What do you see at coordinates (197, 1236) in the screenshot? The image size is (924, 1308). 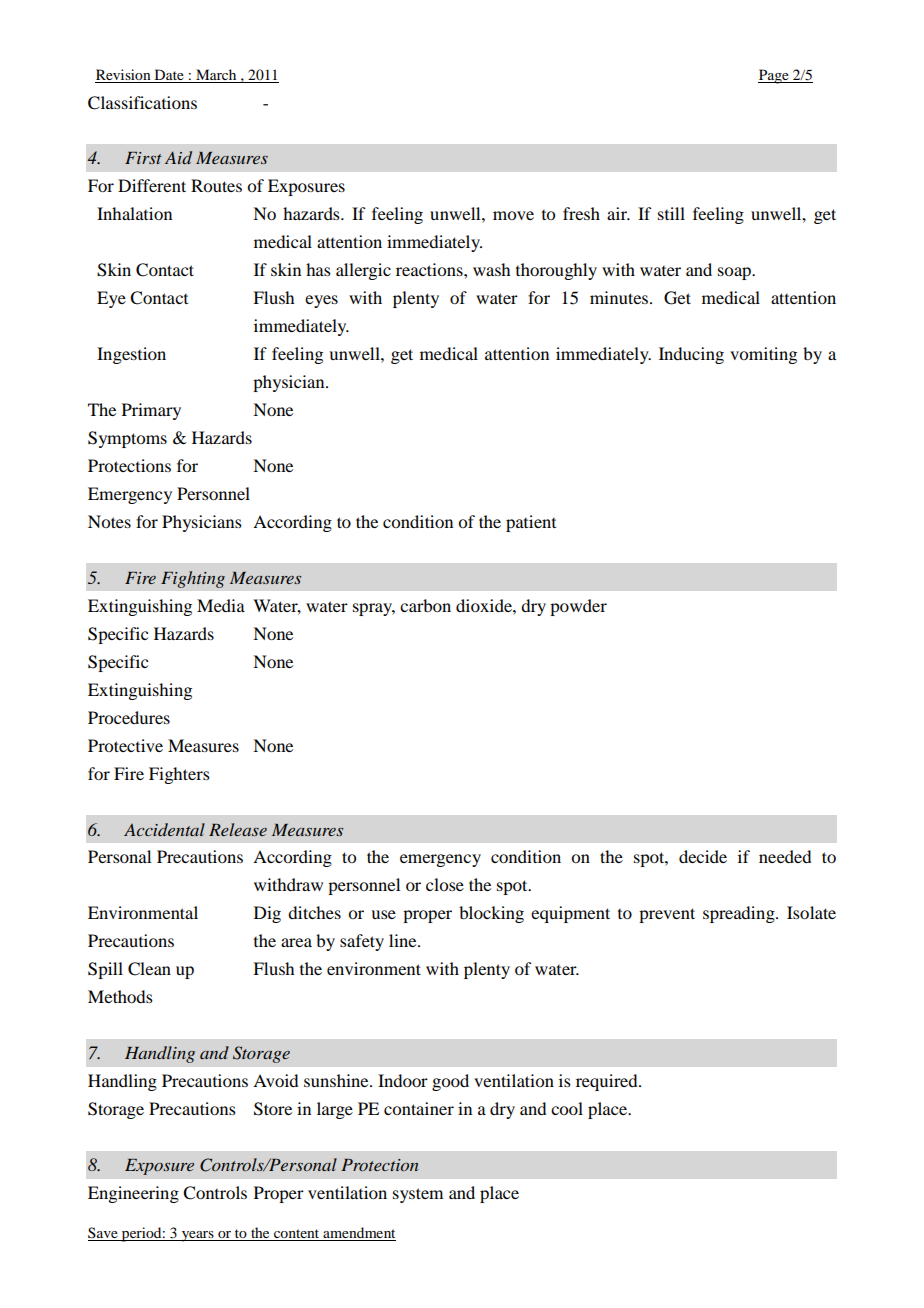 I see `years` at bounding box center [197, 1236].
